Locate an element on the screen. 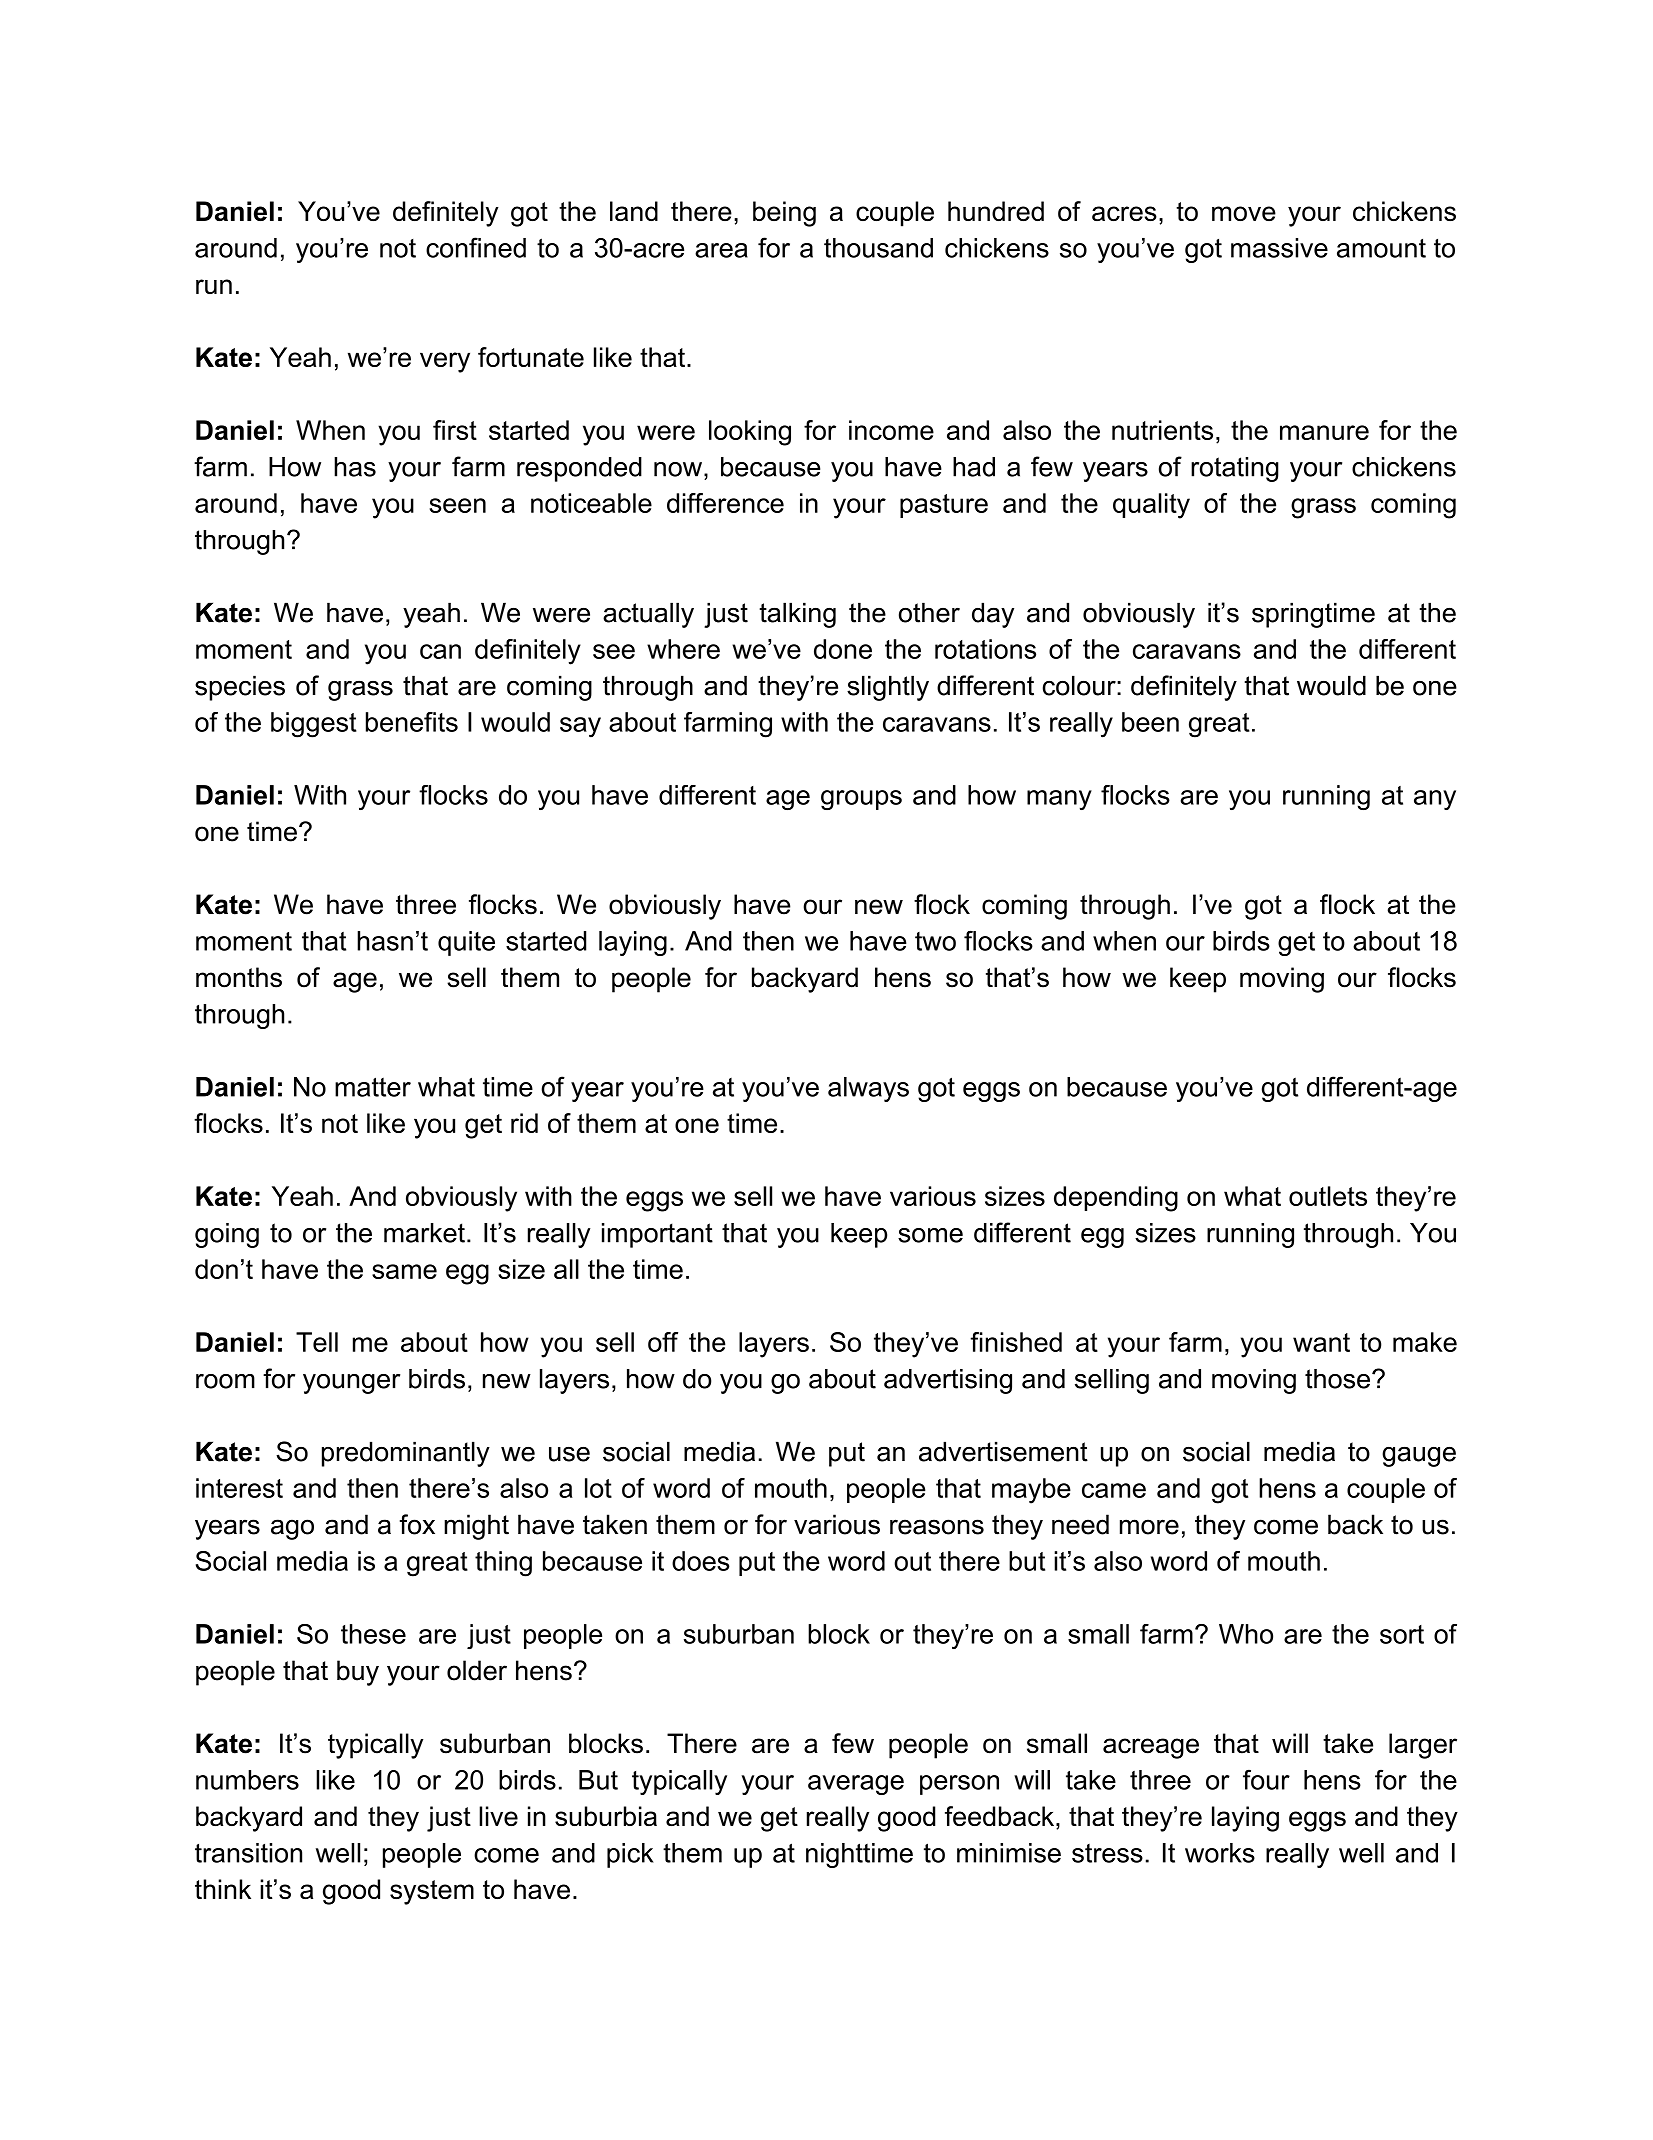 The image size is (1653, 2140). massive is located at coordinates (1279, 248).
